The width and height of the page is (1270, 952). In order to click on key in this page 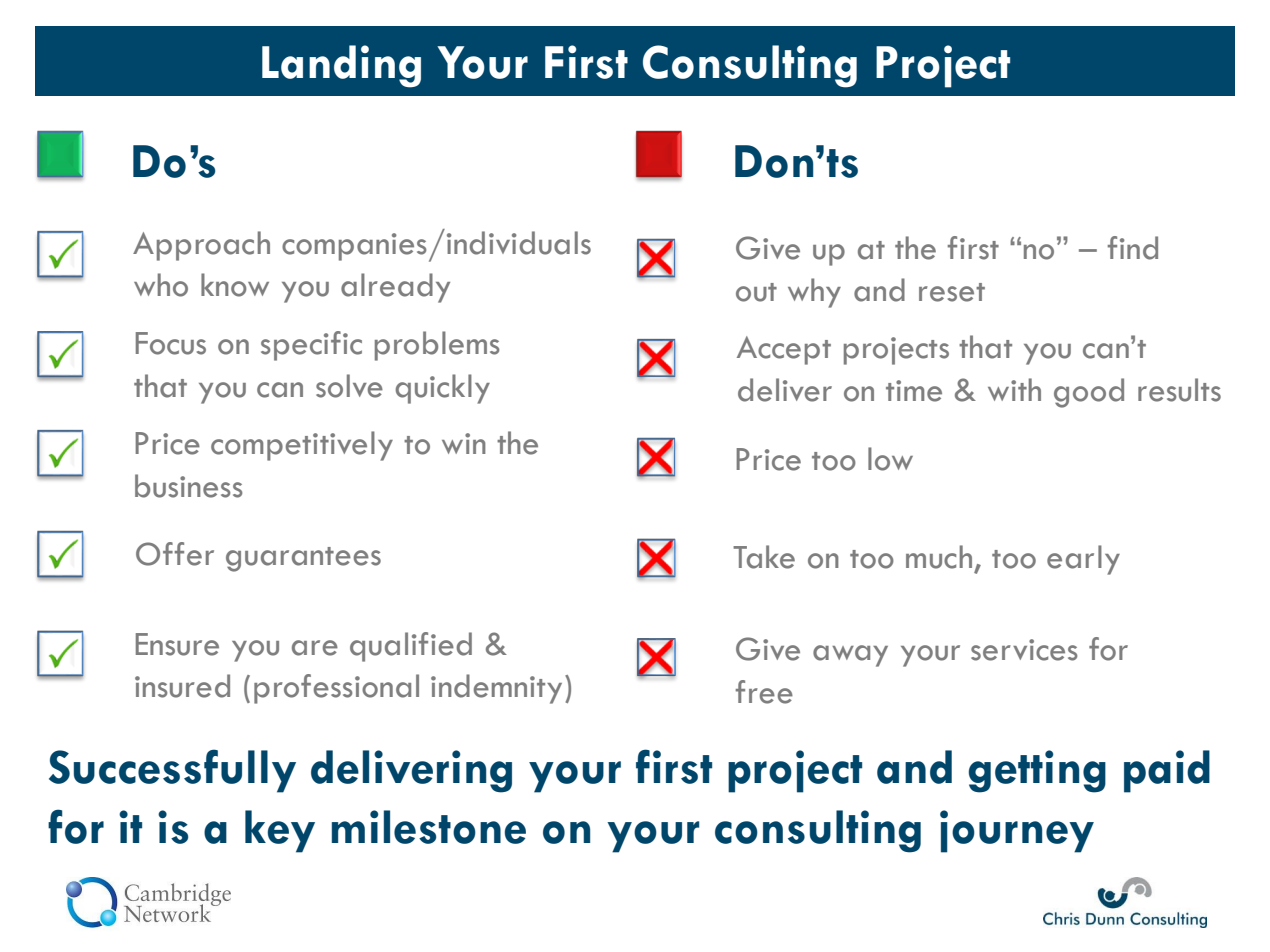, I will do `click(280, 831)`.
